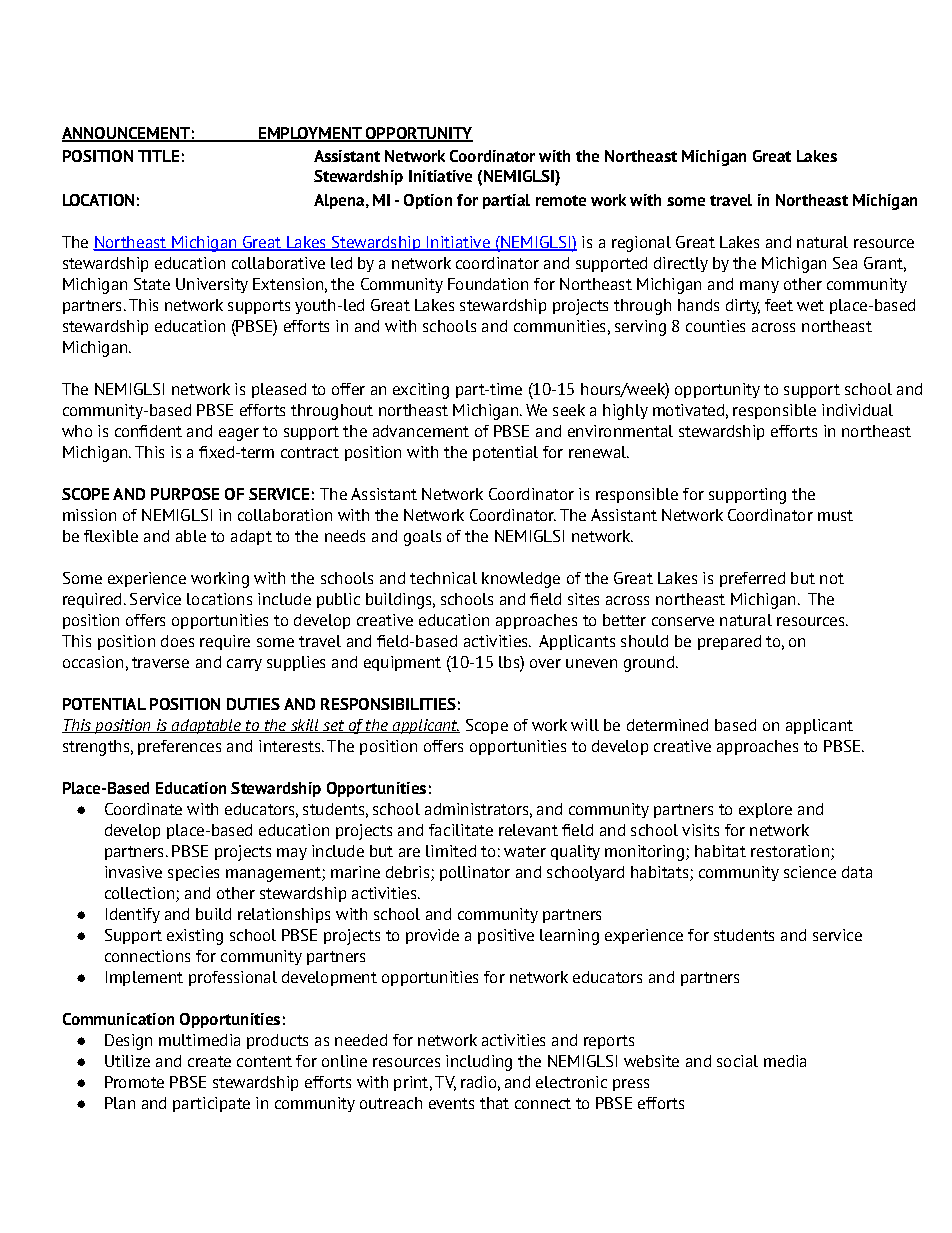  What do you see at coordinates (561, 200) in the page?
I see `remote` at bounding box center [561, 200].
